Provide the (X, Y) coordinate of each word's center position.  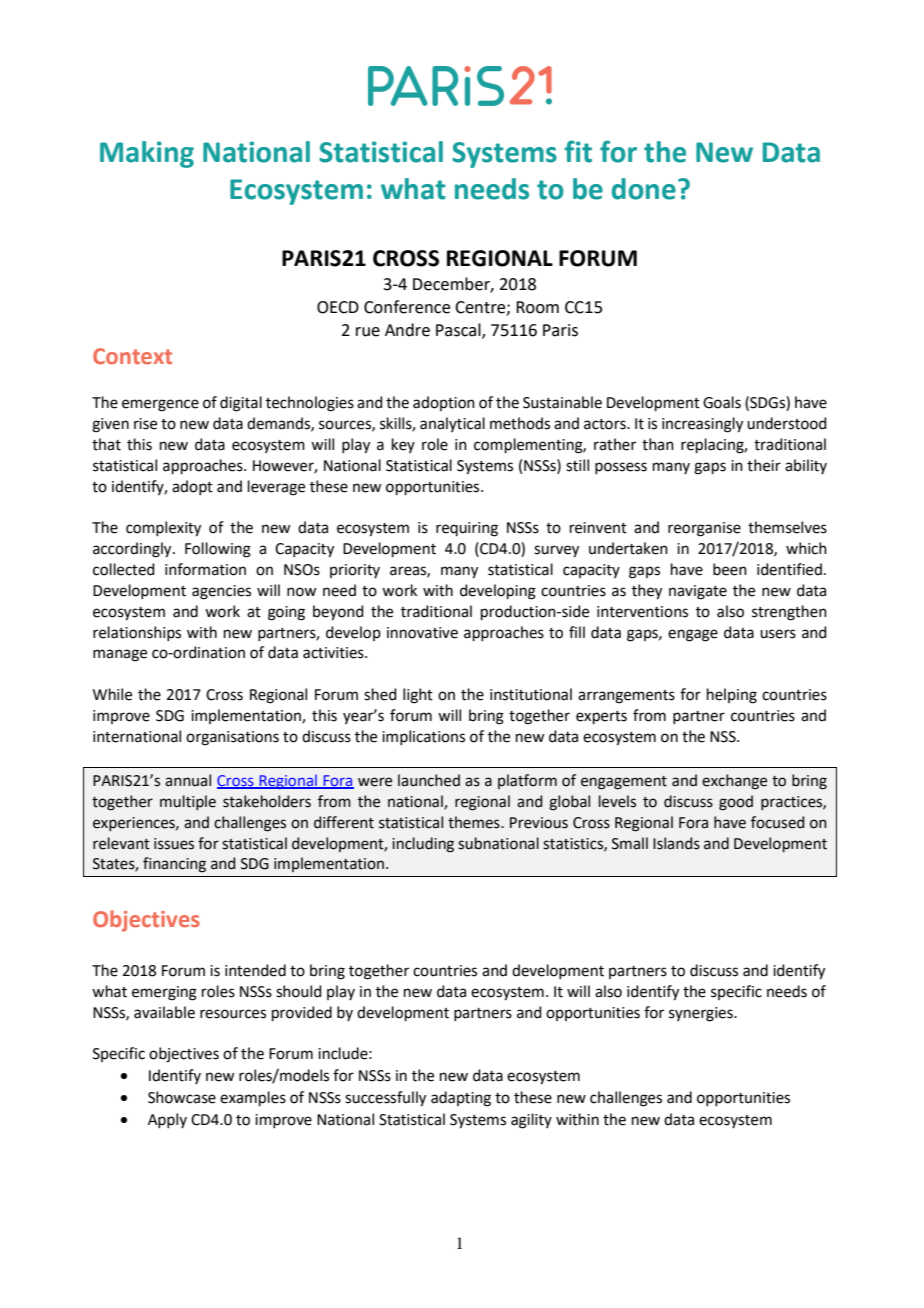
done (644, 189)
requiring (467, 529)
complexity (163, 529)
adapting (461, 1099)
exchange (734, 782)
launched (429, 780)
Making (147, 154)
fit (578, 151)
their (764, 465)
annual (188, 780)
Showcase (182, 1097)
